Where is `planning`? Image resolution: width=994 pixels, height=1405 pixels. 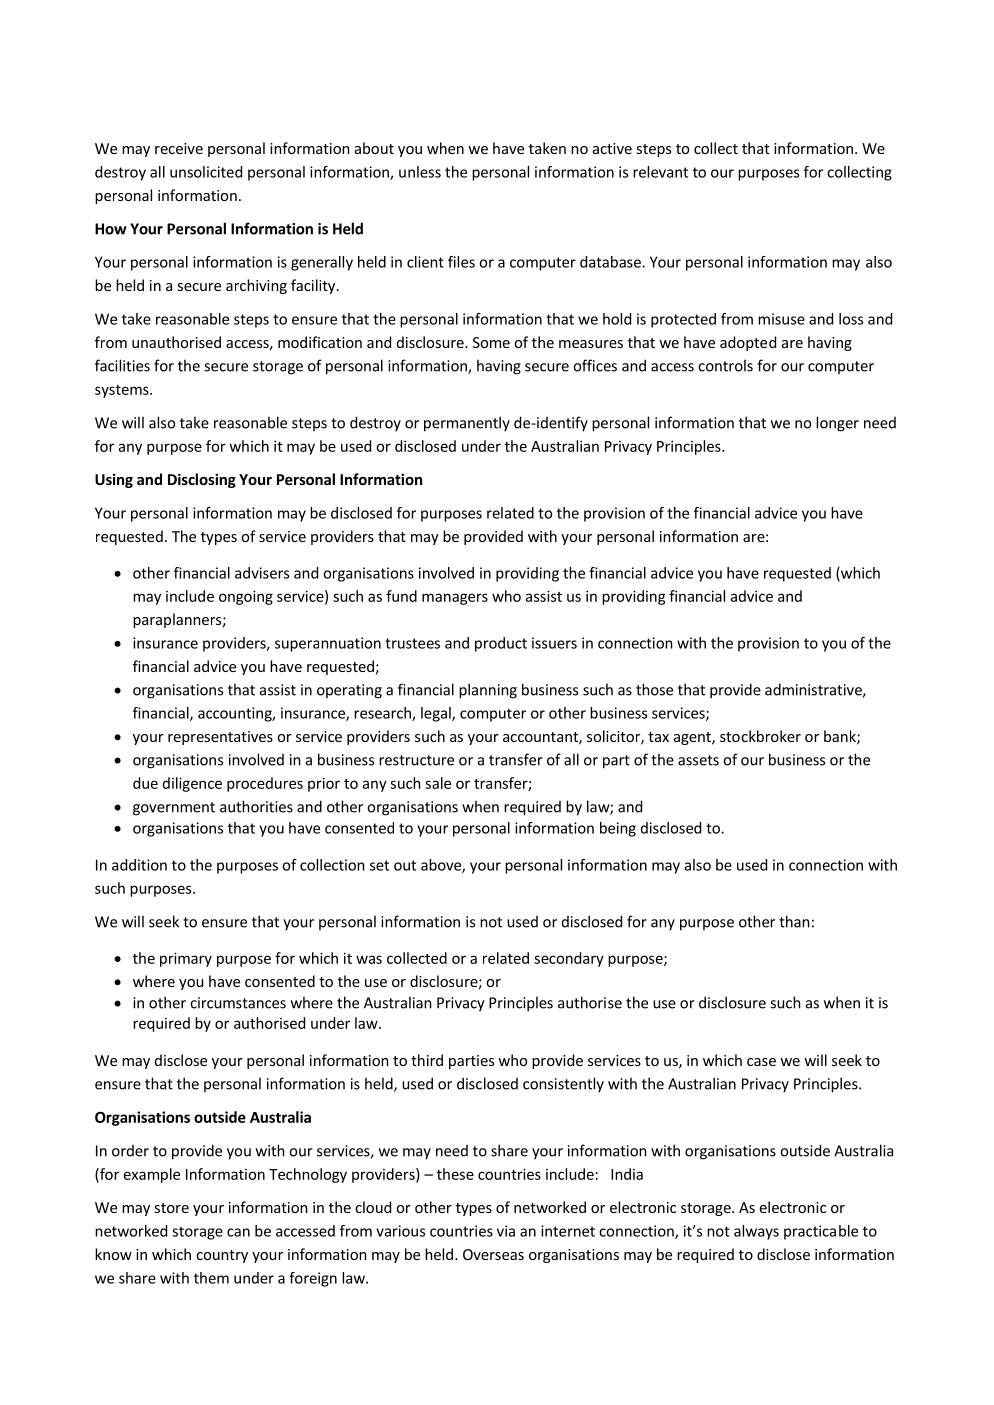 planning is located at coordinates (488, 691).
